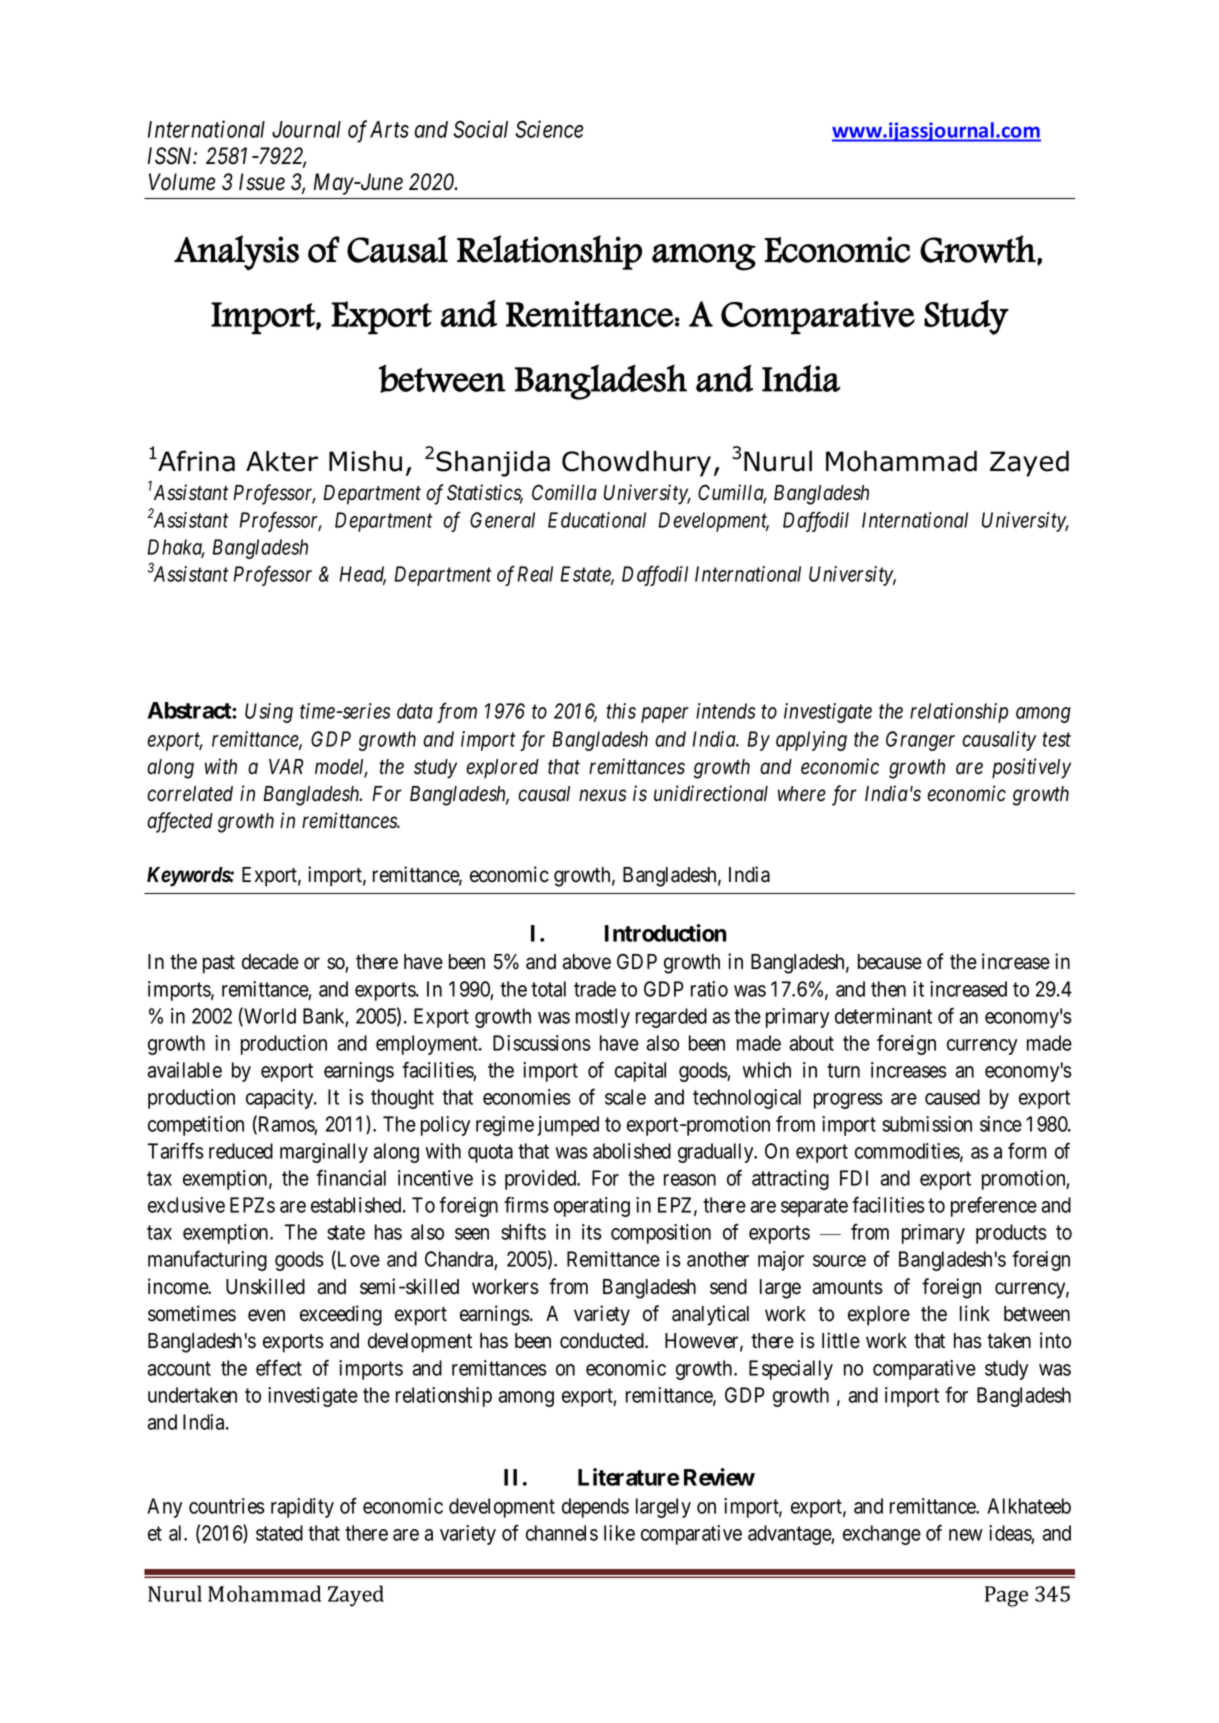  What do you see at coordinates (302, 1508) in the page?
I see `rapidity` at bounding box center [302, 1508].
